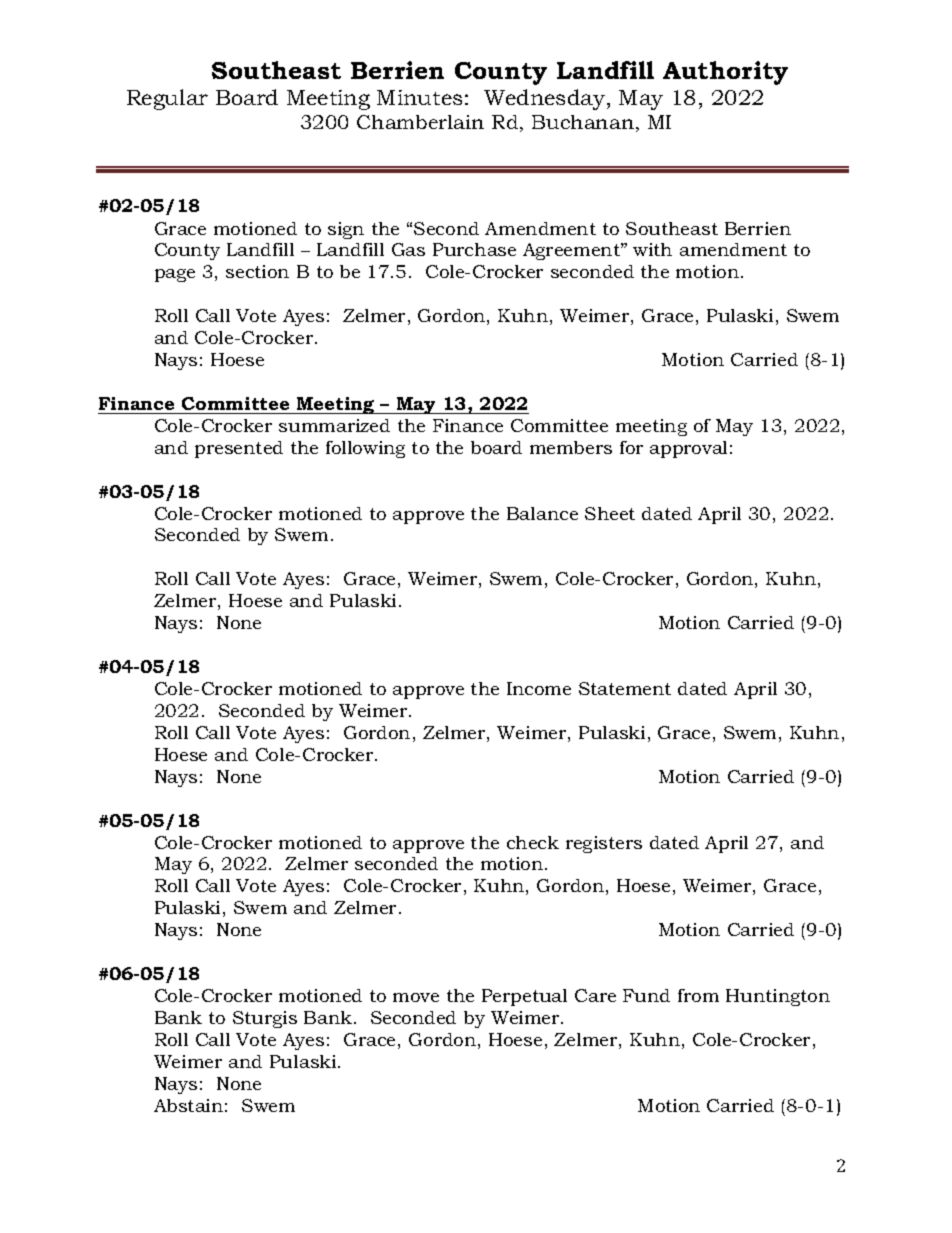 The image size is (952, 1233). I want to click on Sturgis, so click(265, 1019).
